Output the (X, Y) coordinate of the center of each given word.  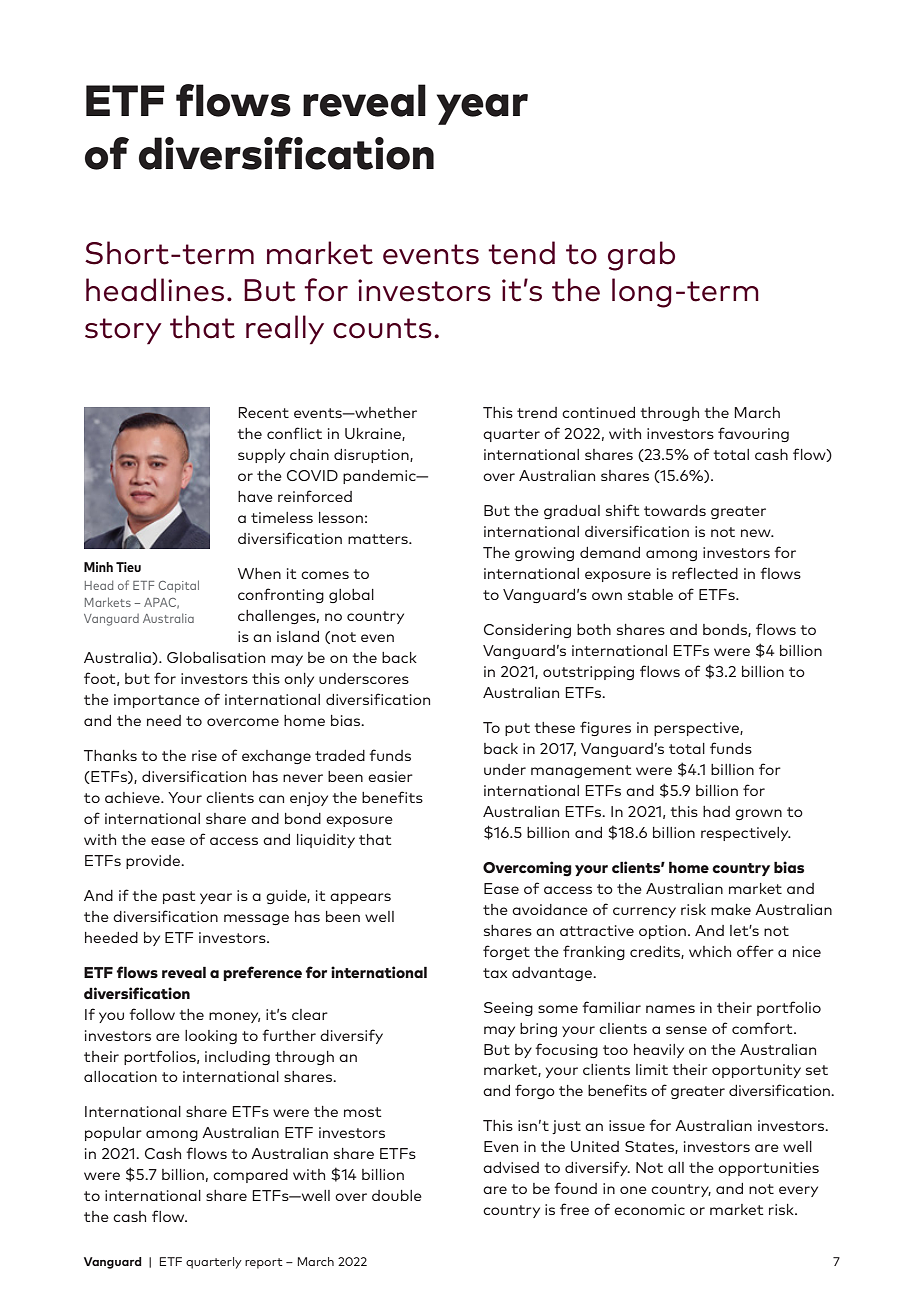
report (264, 1263)
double (397, 1195)
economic (649, 1209)
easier (390, 776)
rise (204, 755)
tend (521, 253)
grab (641, 256)
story (123, 331)
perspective (697, 729)
